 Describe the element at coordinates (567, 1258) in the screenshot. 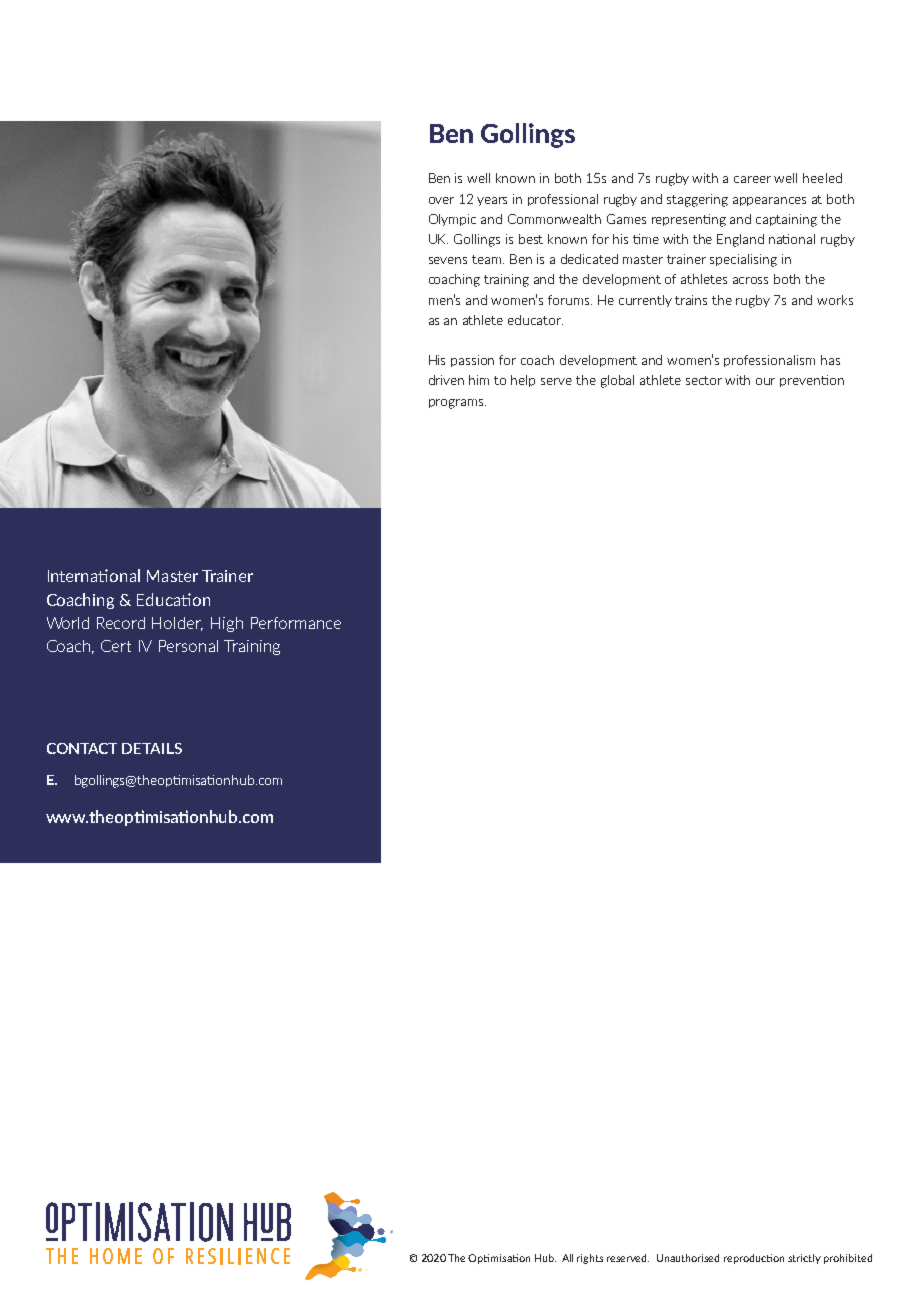

I see `All` at that location.
